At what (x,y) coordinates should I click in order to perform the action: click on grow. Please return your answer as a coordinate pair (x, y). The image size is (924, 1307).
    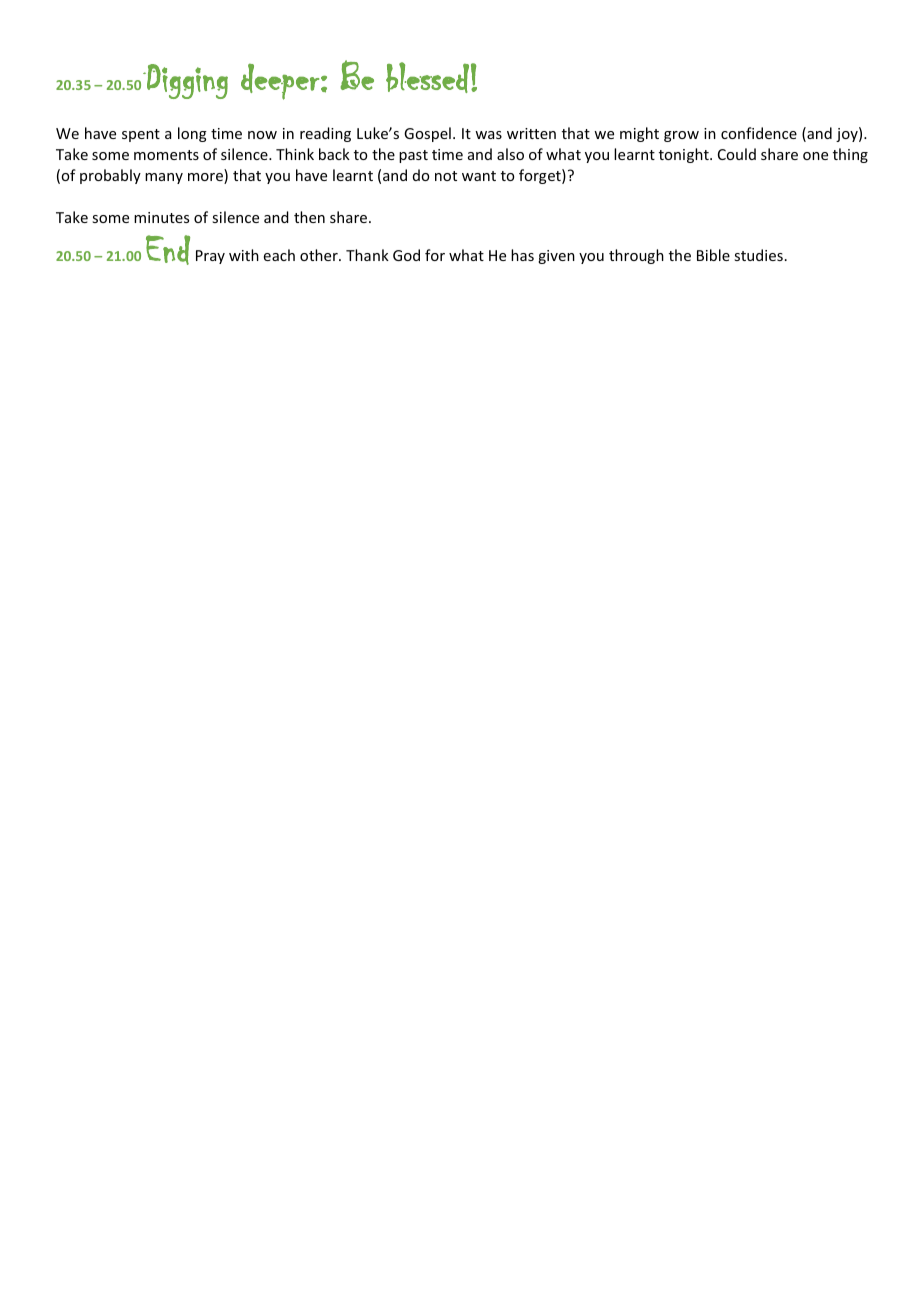
    Looking at the image, I should click on (681, 136).
